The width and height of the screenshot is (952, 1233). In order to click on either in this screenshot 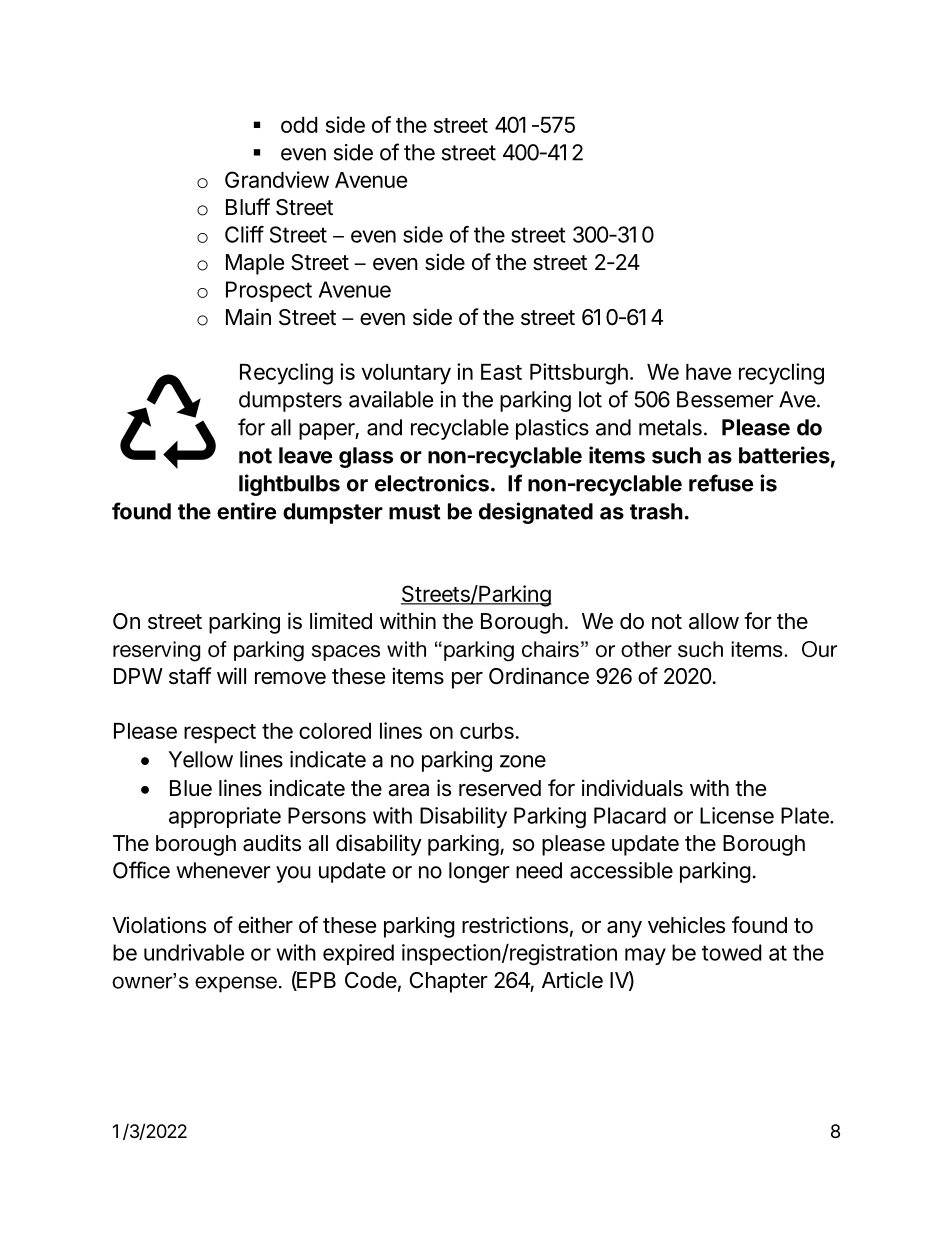, I will do `click(265, 925)`.
